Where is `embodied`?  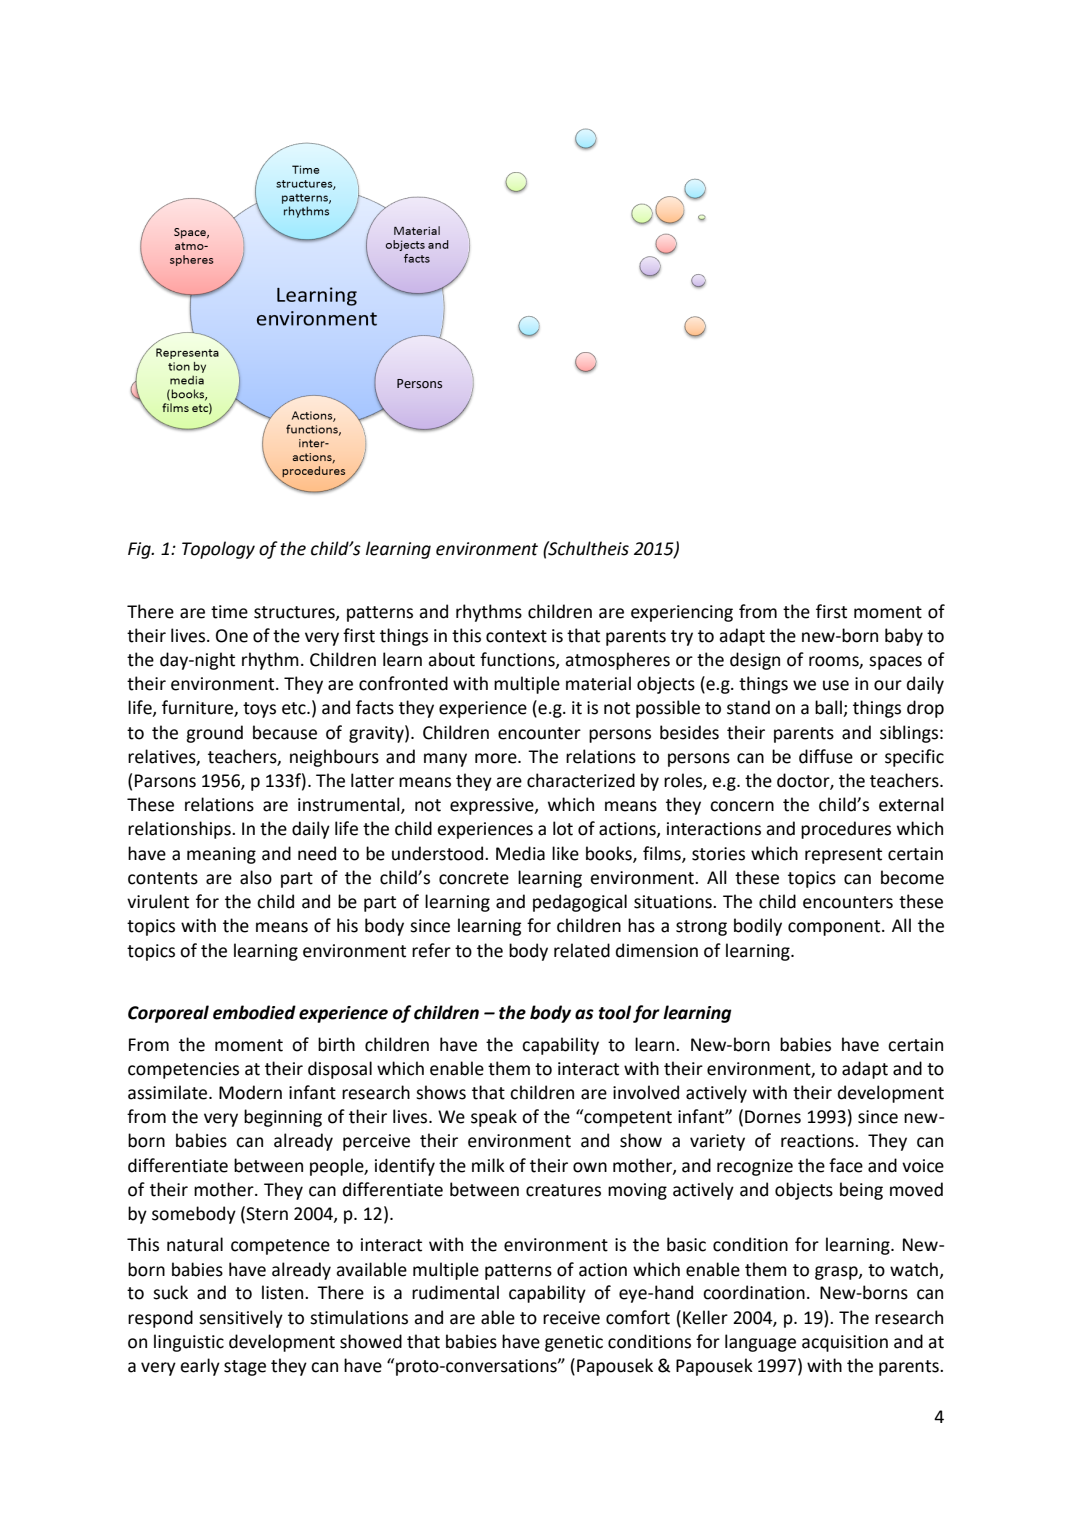
embodied is located at coordinates (254, 1012).
